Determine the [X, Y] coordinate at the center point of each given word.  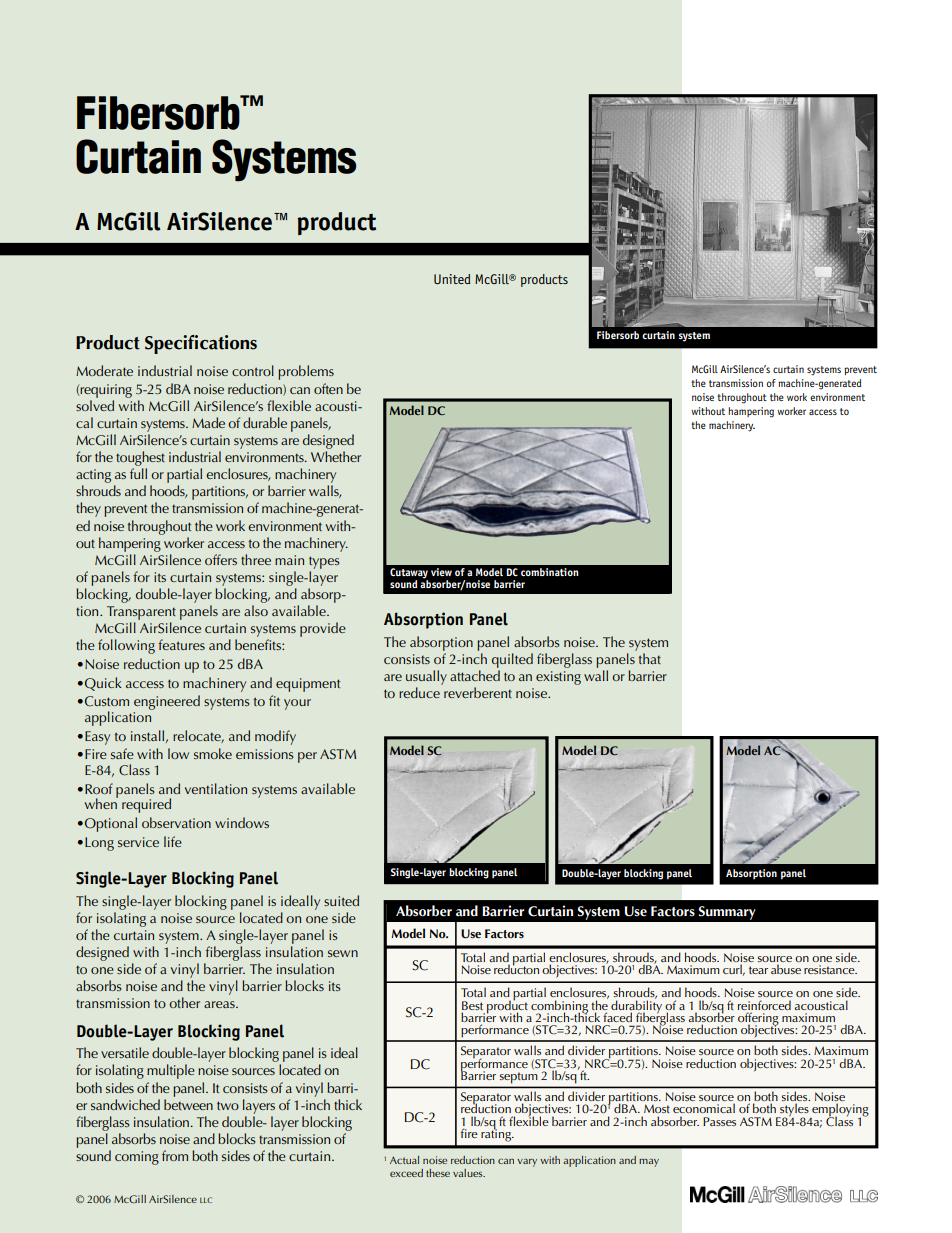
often [328, 388]
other [184, 1002]
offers [221, 559]
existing [558, 678]
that [649, 658]
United [452, 279]
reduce [419, 692]
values [469, 1173]
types [324, 562]
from [175, 1155]
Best [472, 1005]
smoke [213, 753]
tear [758, 970]
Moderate [104, 370]
